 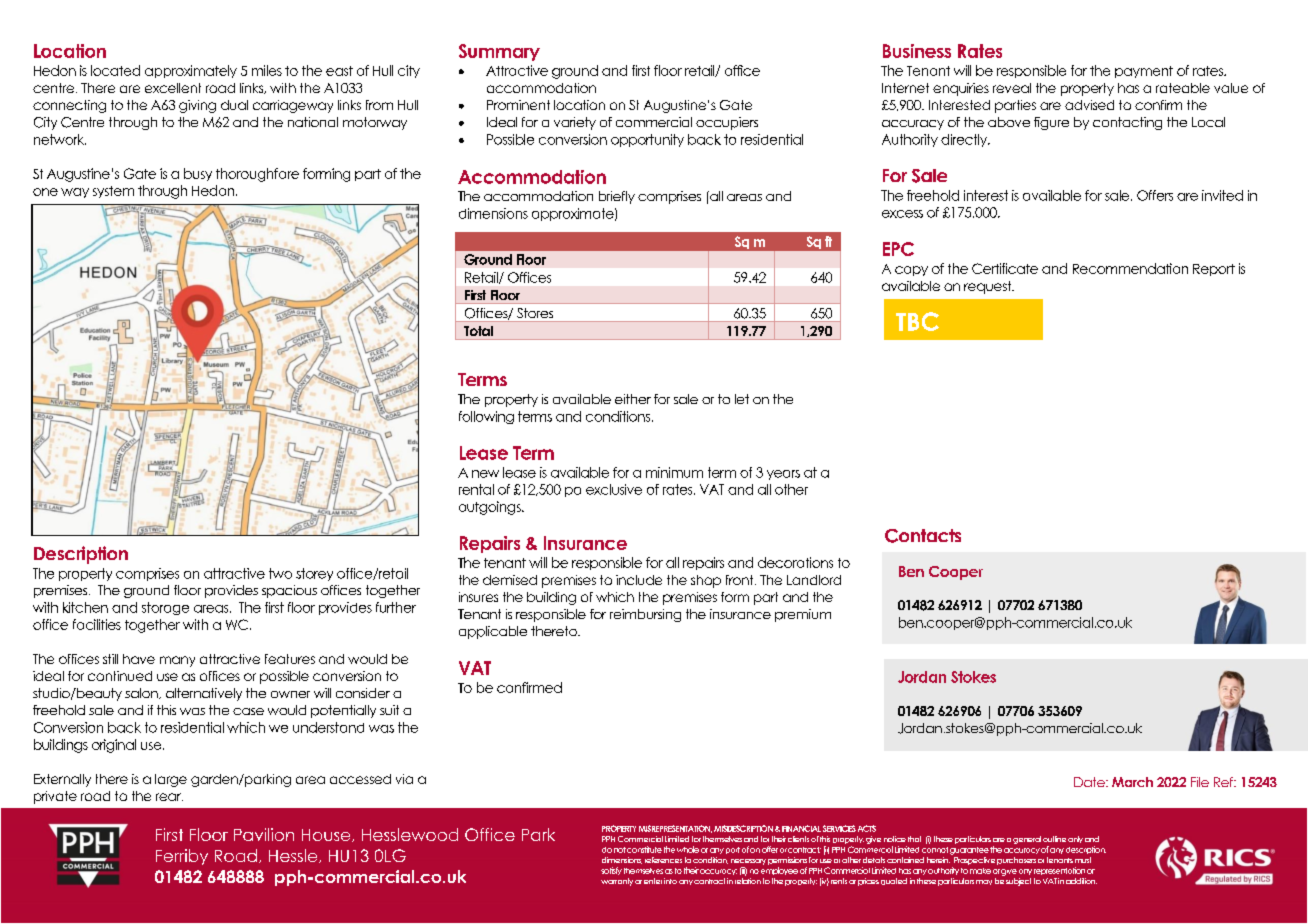 What do you see at coordinates (113, 192) in the screenshot?
I see `system` at bounding box center [113, 192].
